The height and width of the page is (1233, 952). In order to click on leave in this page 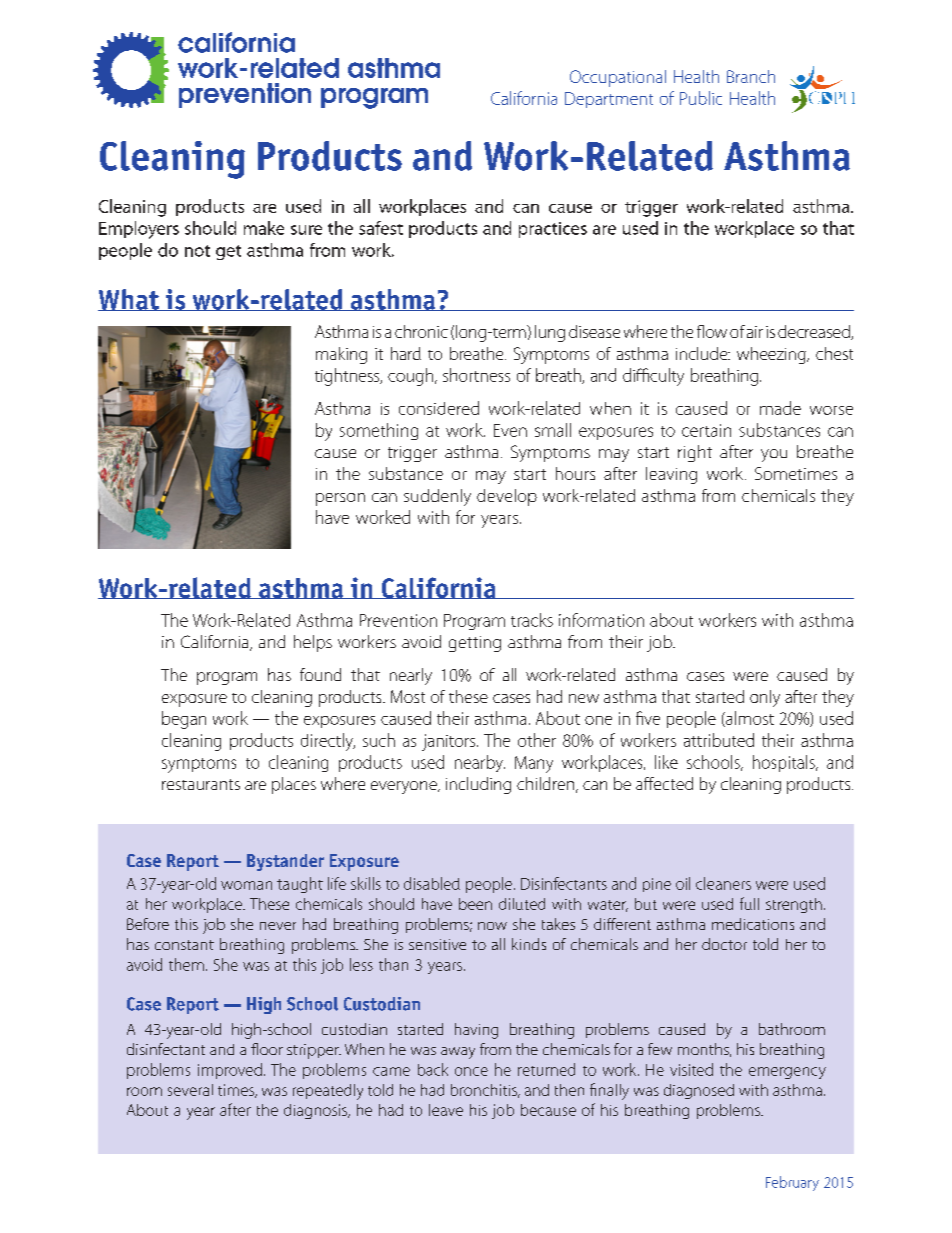, I will do `click(446, 1110)`.
